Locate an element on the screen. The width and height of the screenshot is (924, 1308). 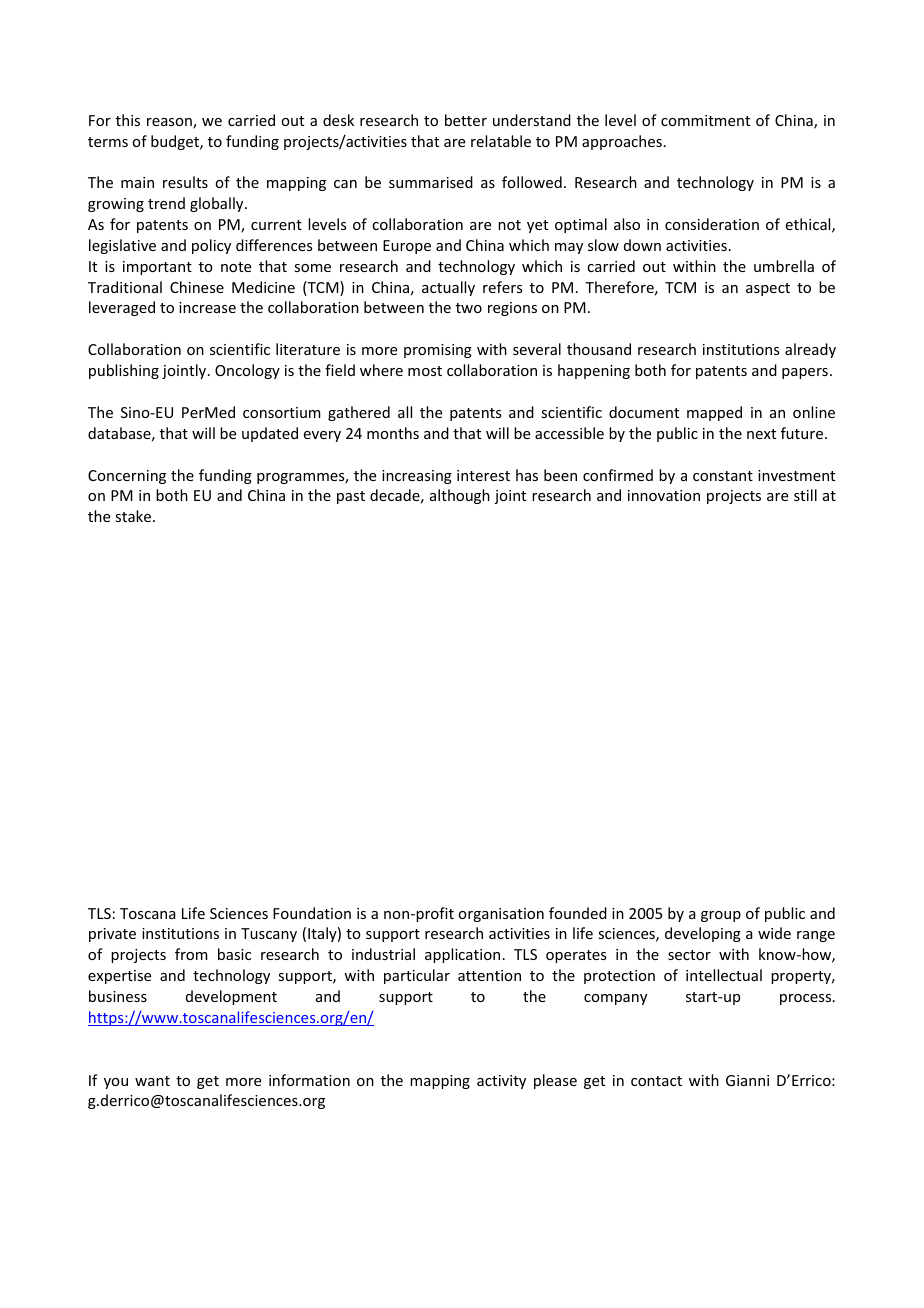
stake is located at coordinates (134, 516).
